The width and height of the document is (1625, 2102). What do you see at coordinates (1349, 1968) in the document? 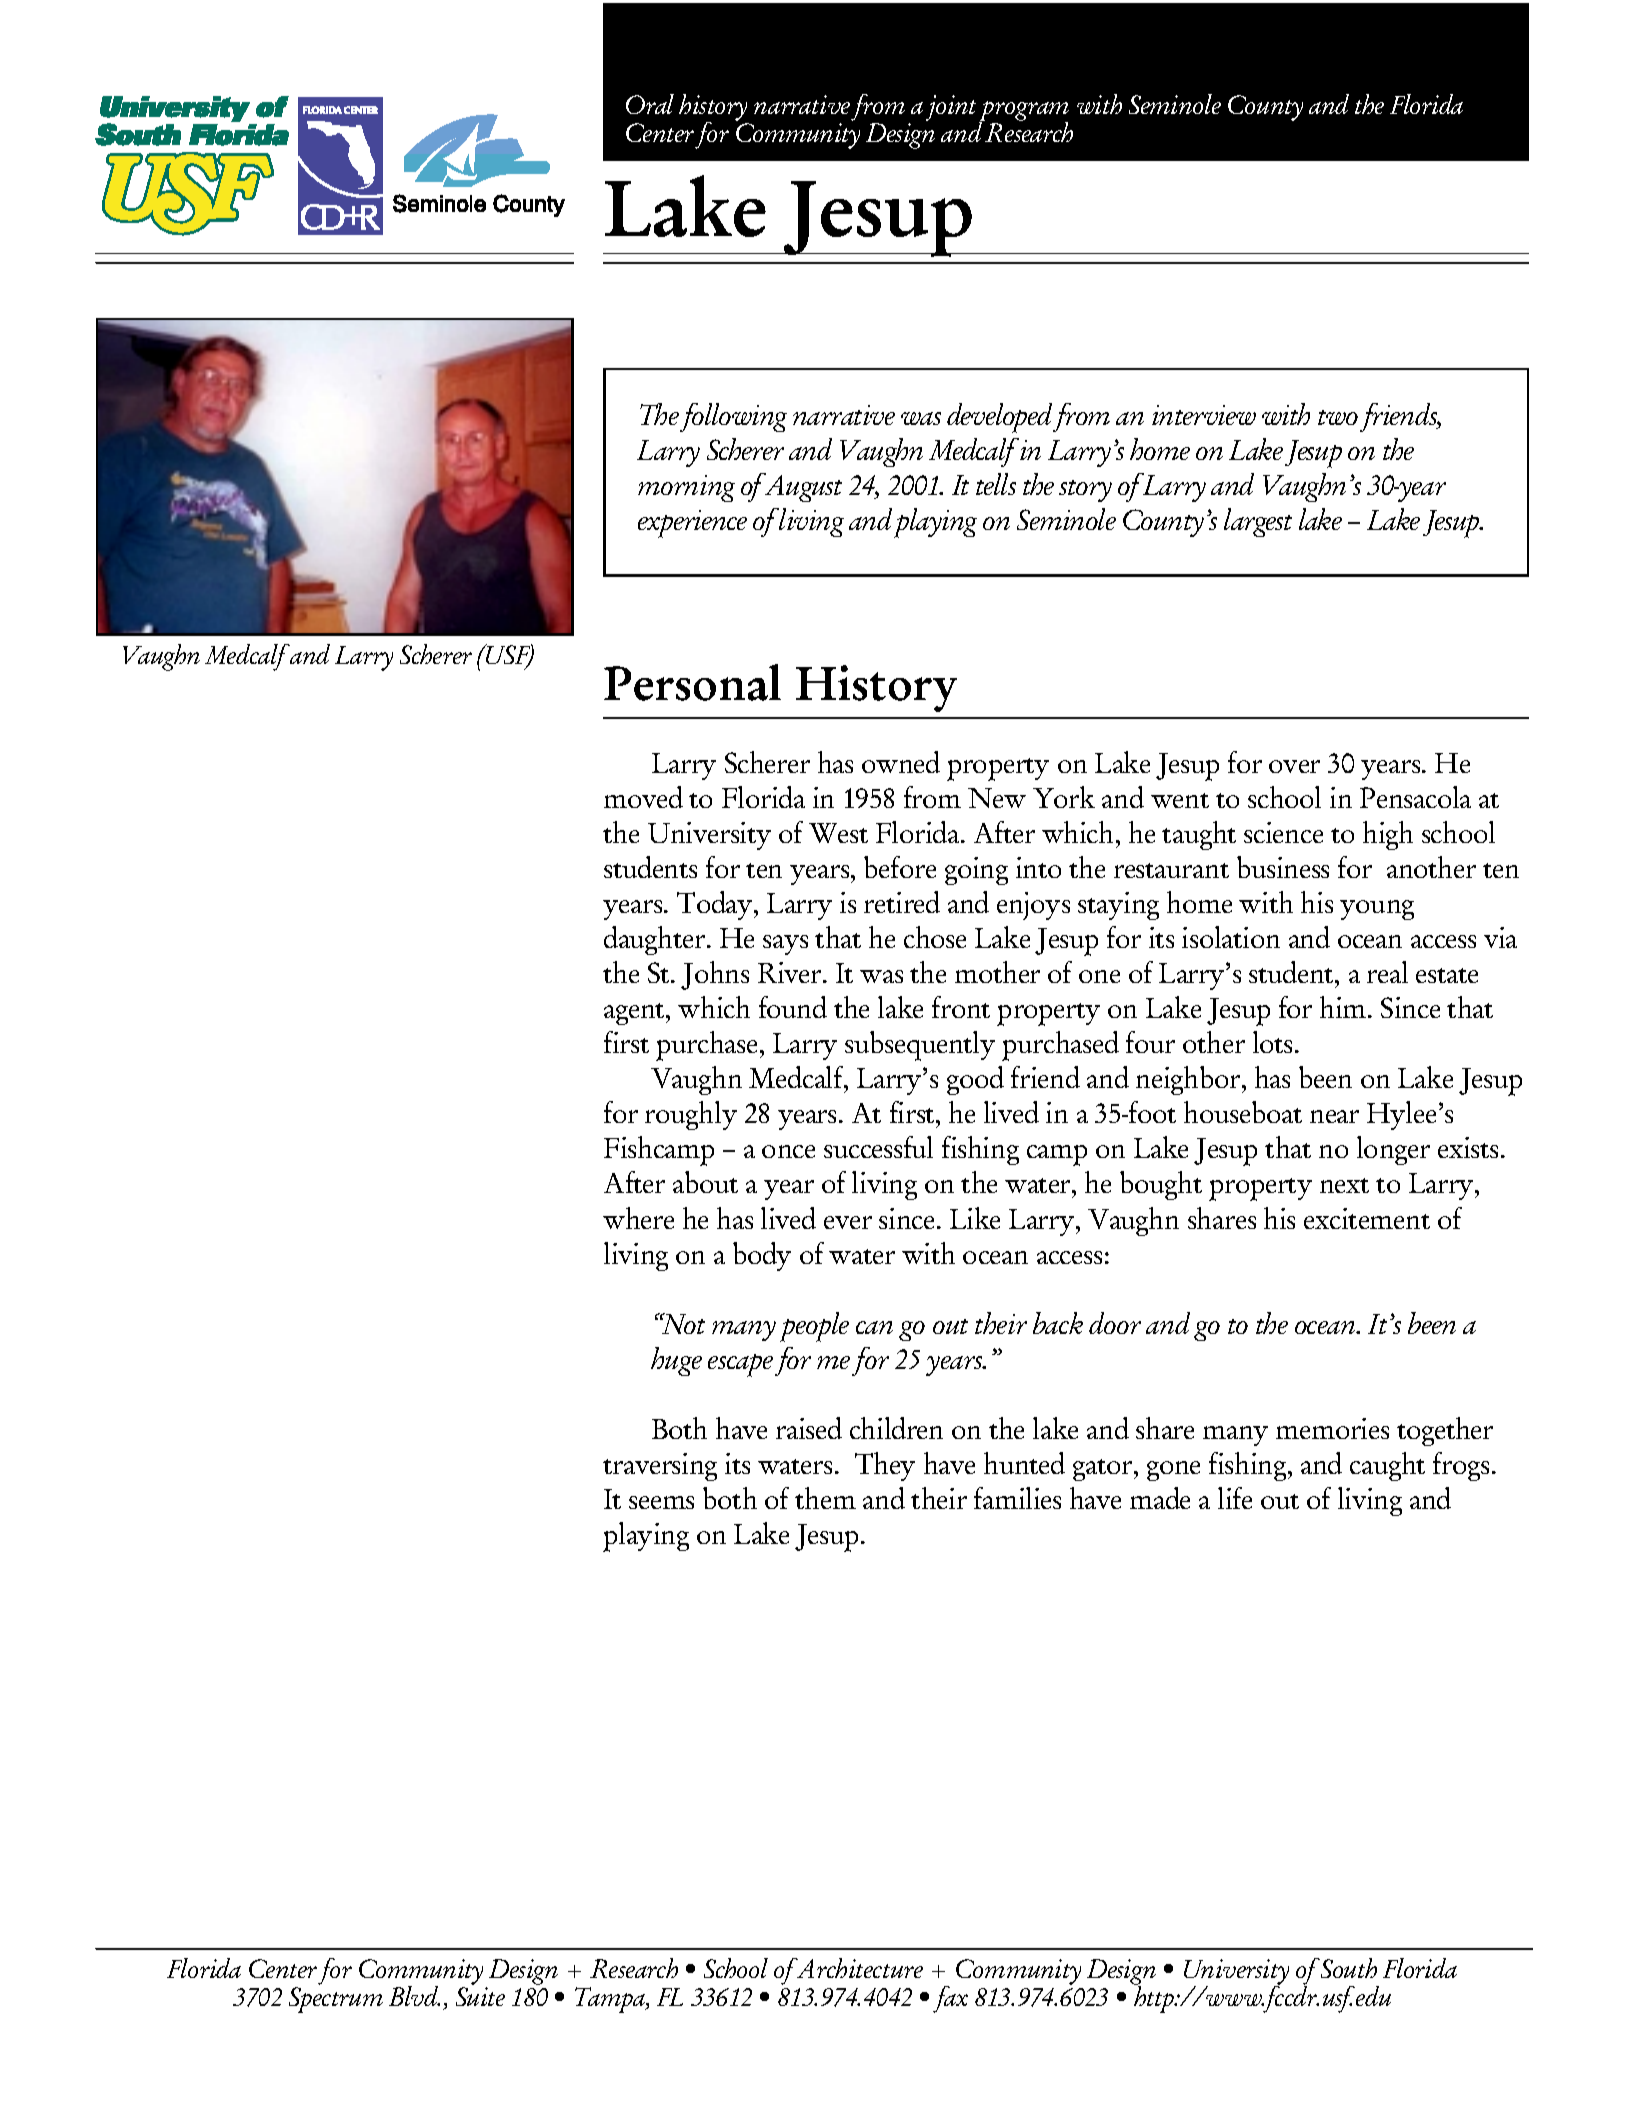
I see `South` at bounding box center [1349, 1968].
